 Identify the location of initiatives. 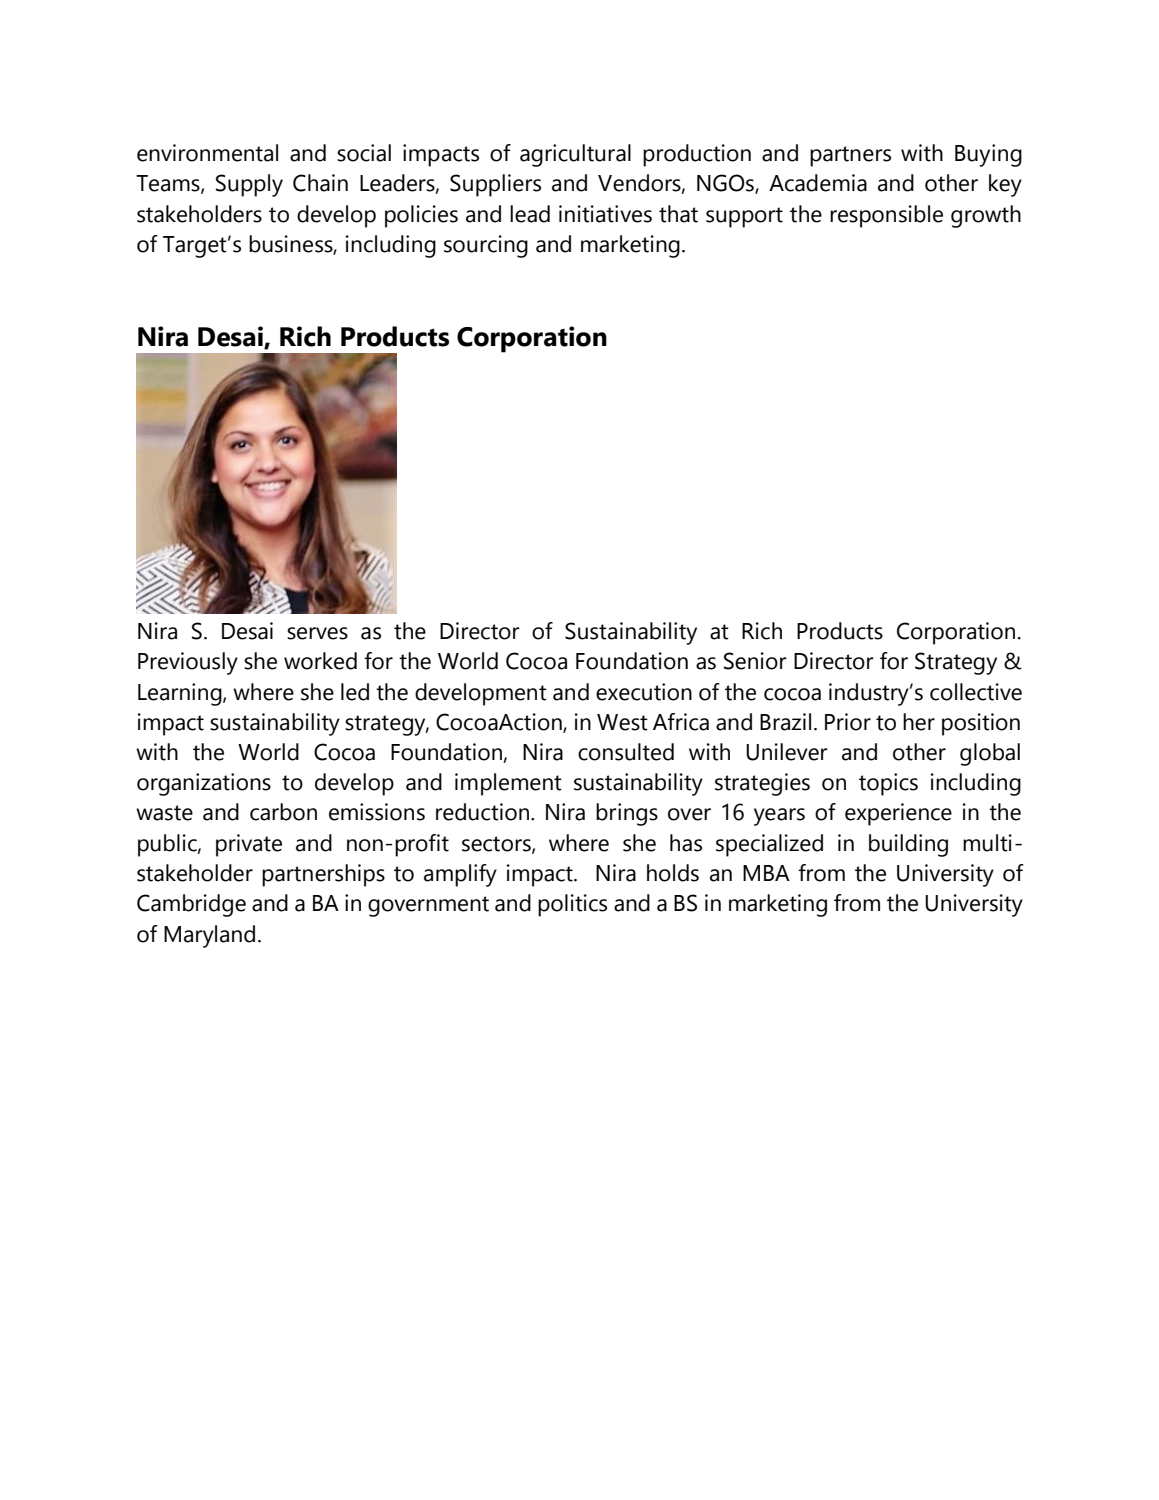
(605, 214).
